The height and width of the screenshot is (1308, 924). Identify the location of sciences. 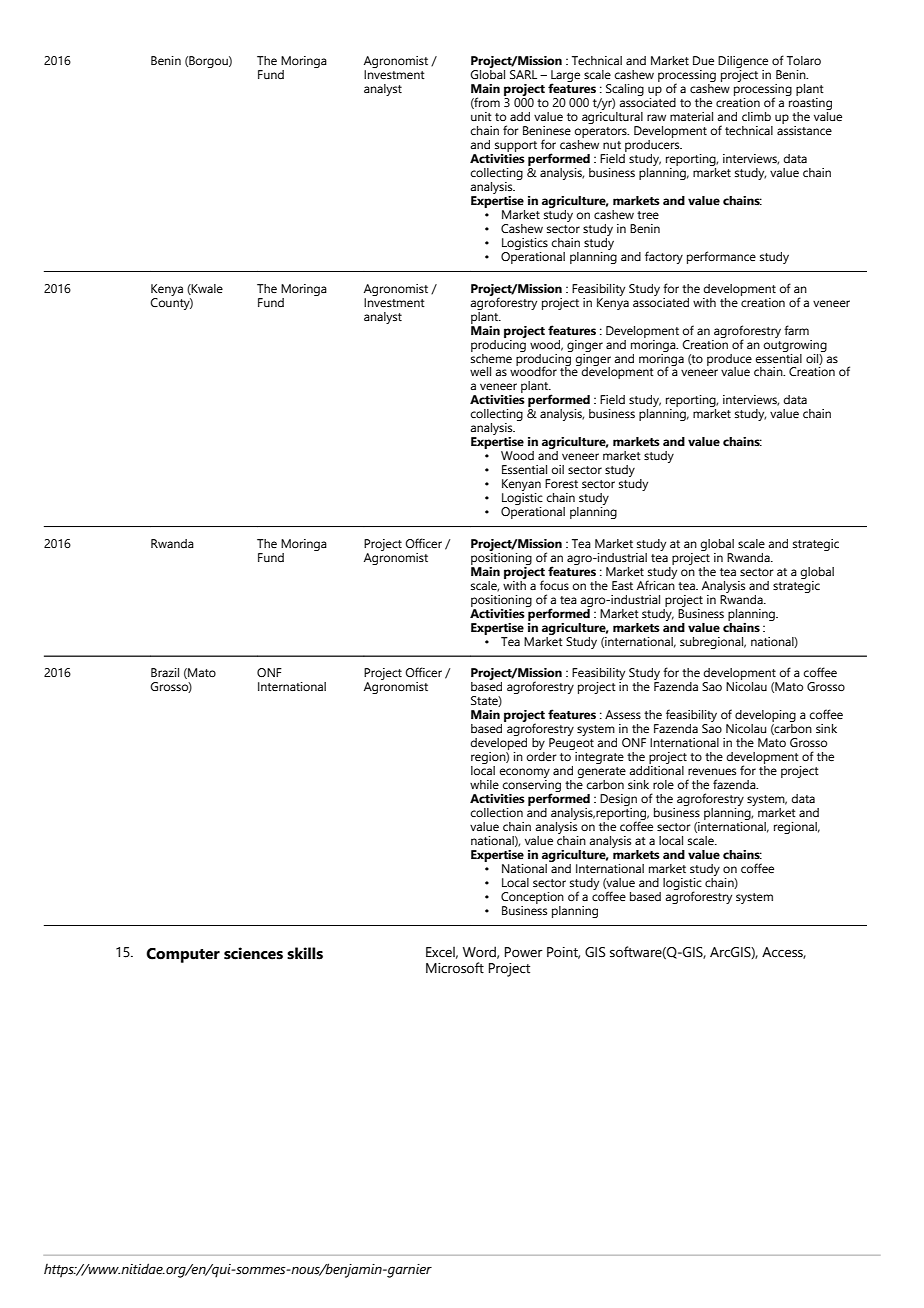
(253, 953).
